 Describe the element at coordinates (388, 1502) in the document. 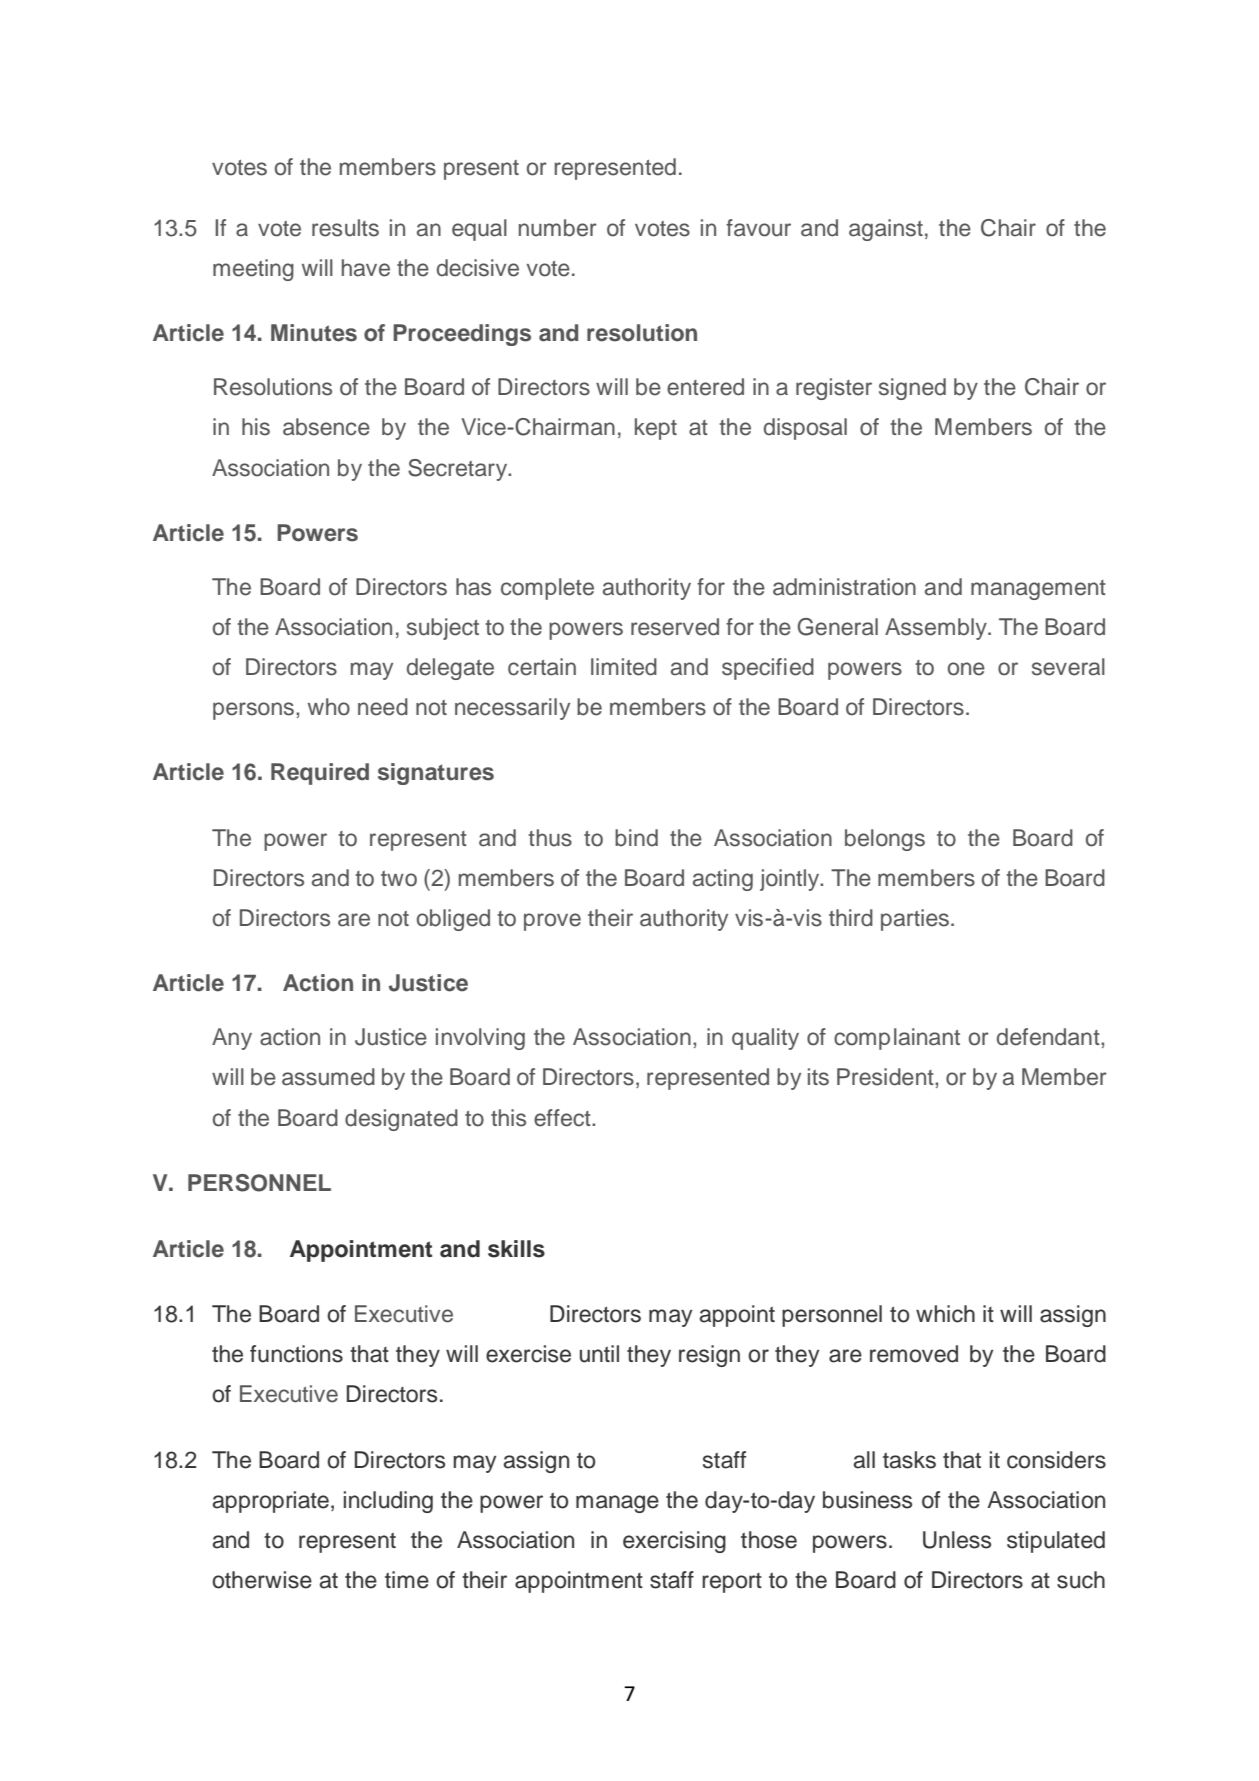

I see `including` at that location.
